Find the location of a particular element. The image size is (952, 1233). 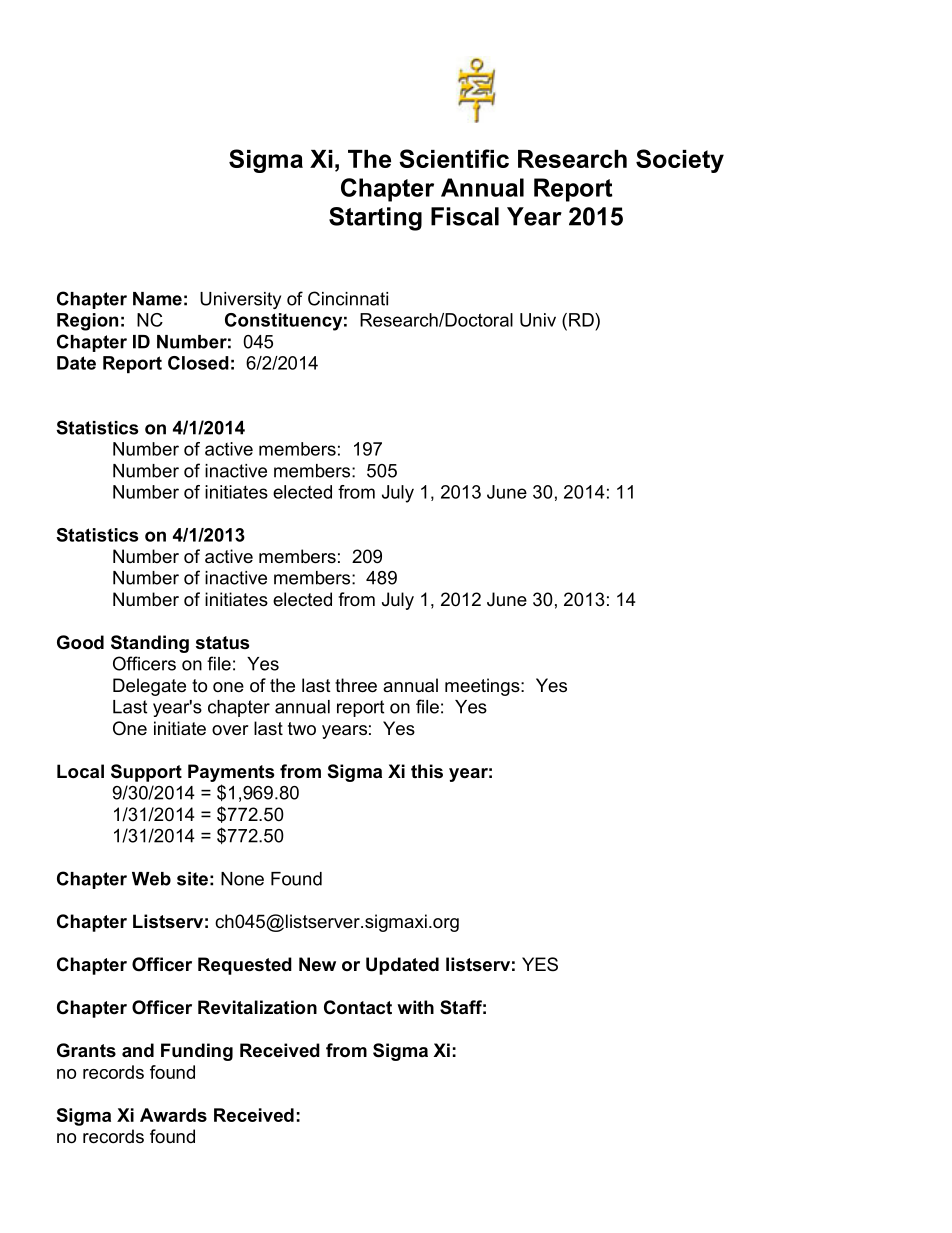

with is located at coordinates (415, 1007).
